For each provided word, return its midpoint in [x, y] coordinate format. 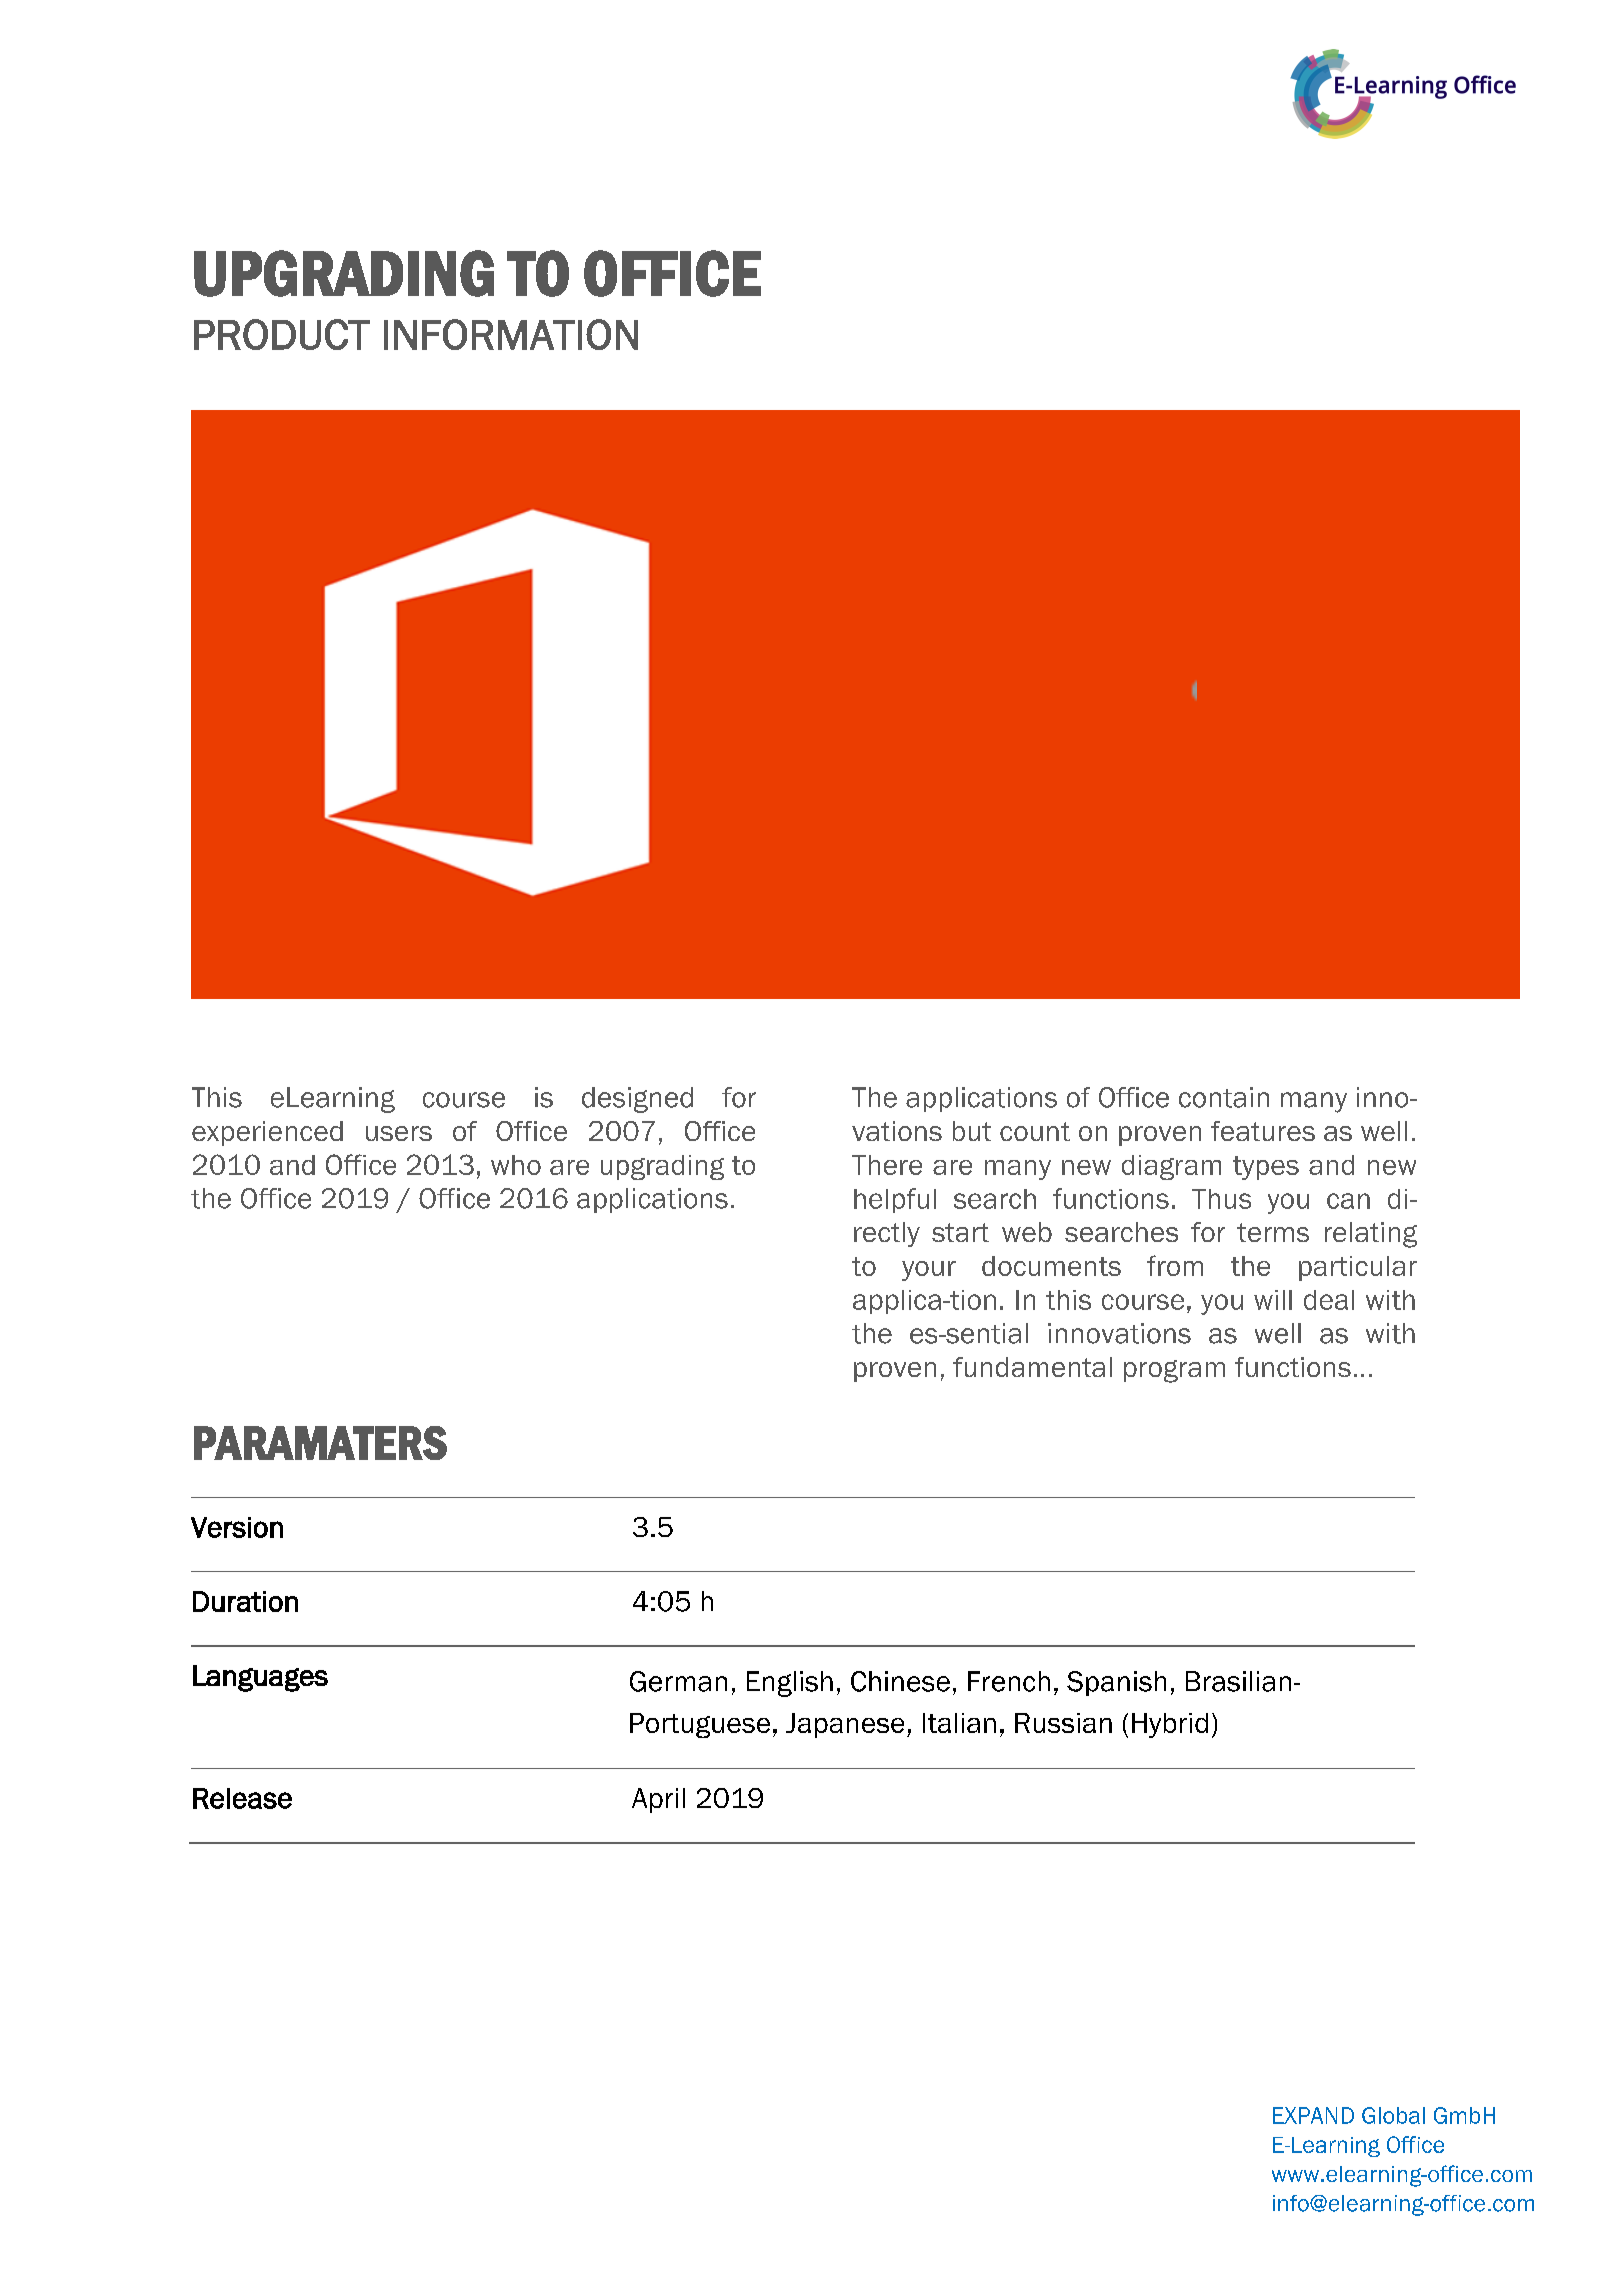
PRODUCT [282, 334]
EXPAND [1313, 2115]
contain [1224, 1097]
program [1174, 1371]
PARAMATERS [320, 1443]
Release [242, 1798]
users [399, 1133]
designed [637, 1100]
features [1263, 1131]
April [658, 1800]
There [887, 1165]
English [790, 1684]
